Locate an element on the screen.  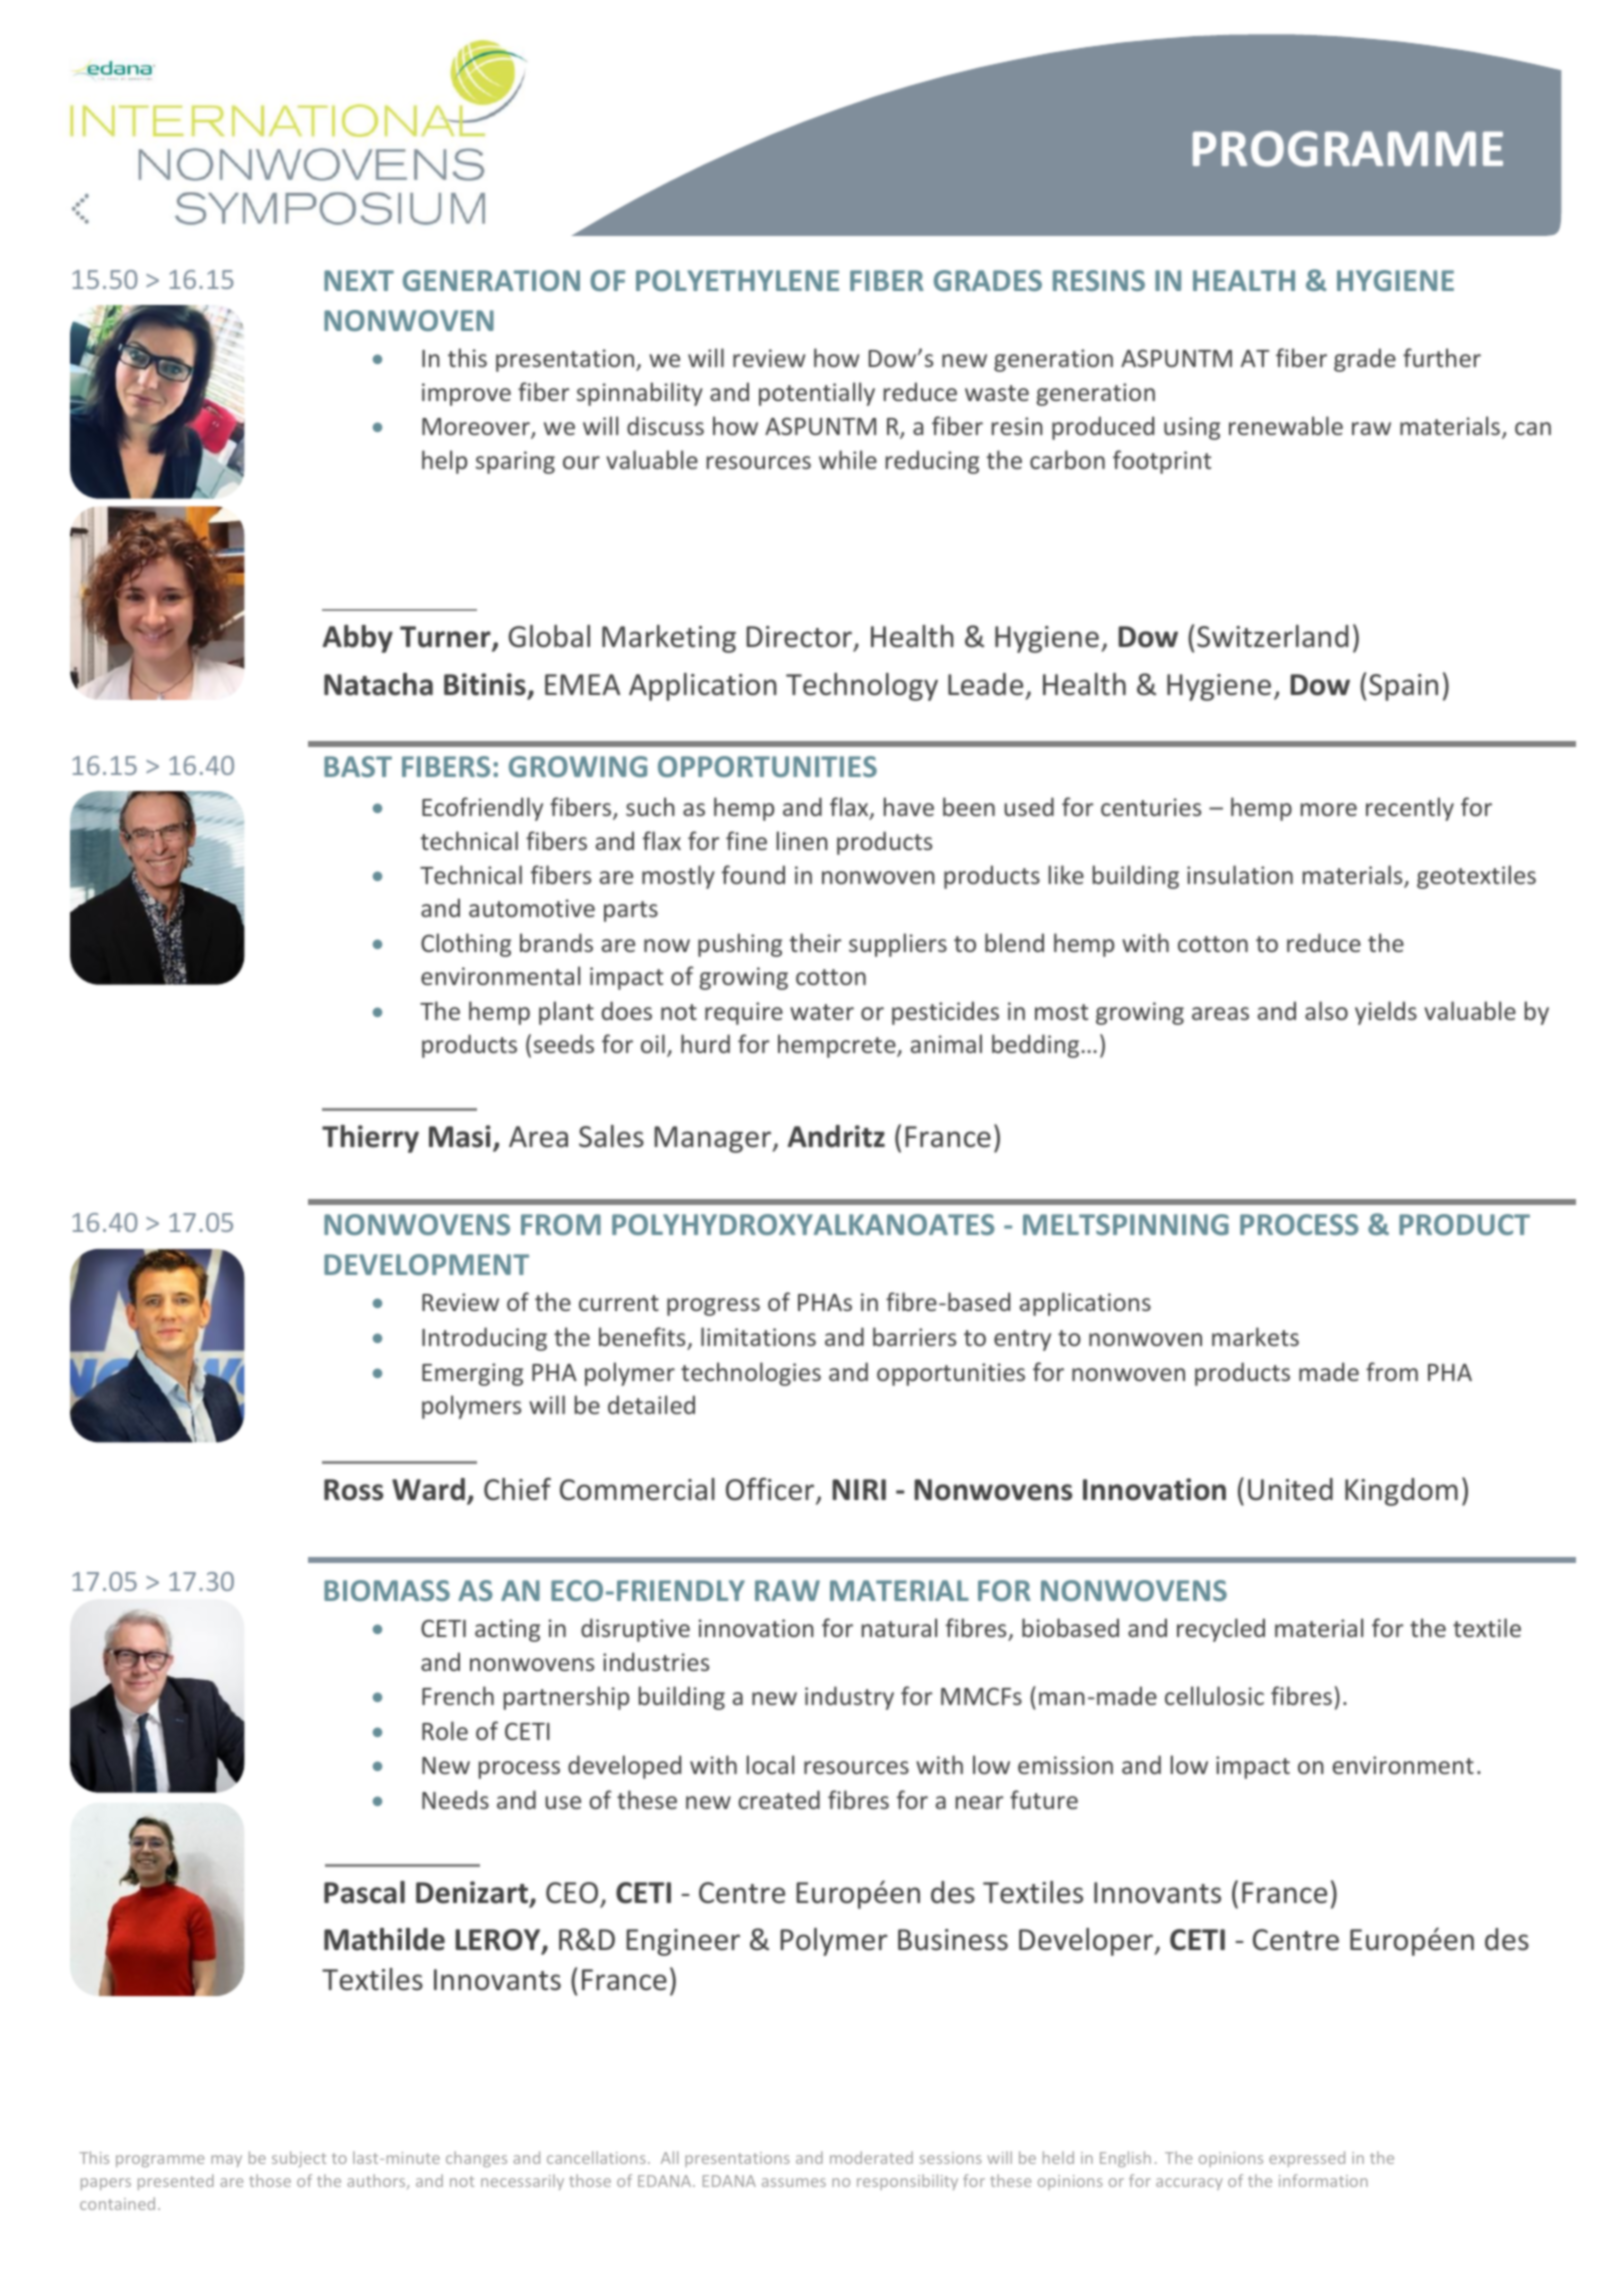
DEVELOPMENT is located at coordinates (426, 1264).
